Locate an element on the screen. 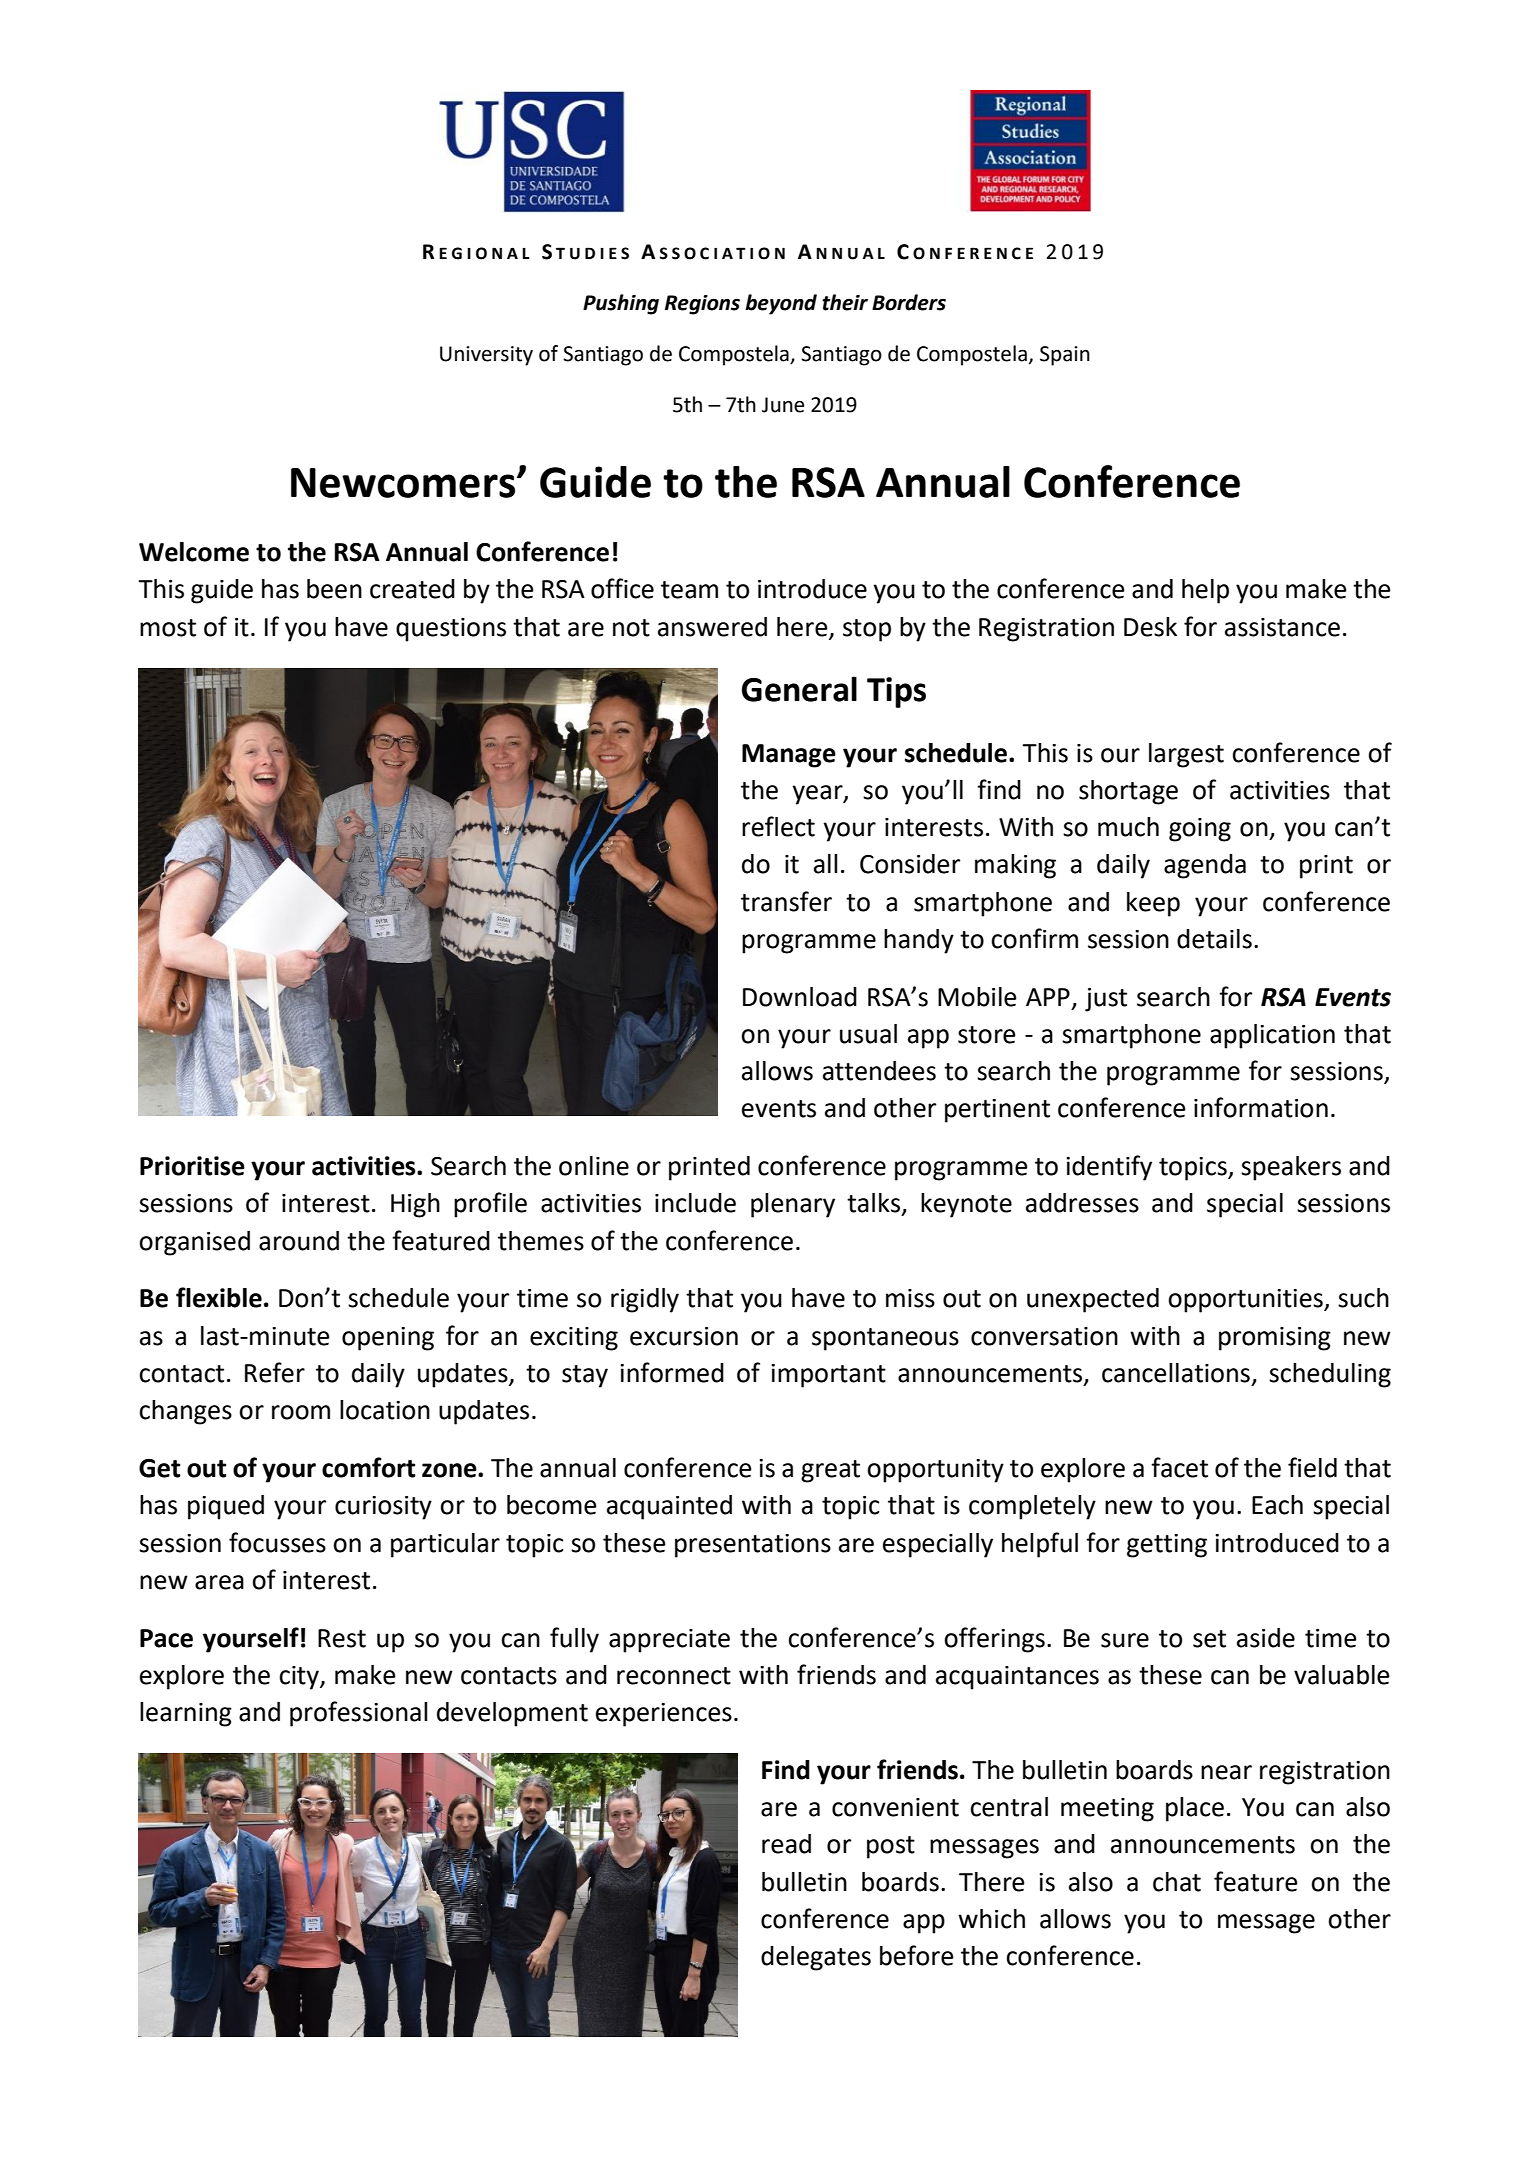 This screenshot has width=1530, height=2164. University is located at coordinates (486, 356).
